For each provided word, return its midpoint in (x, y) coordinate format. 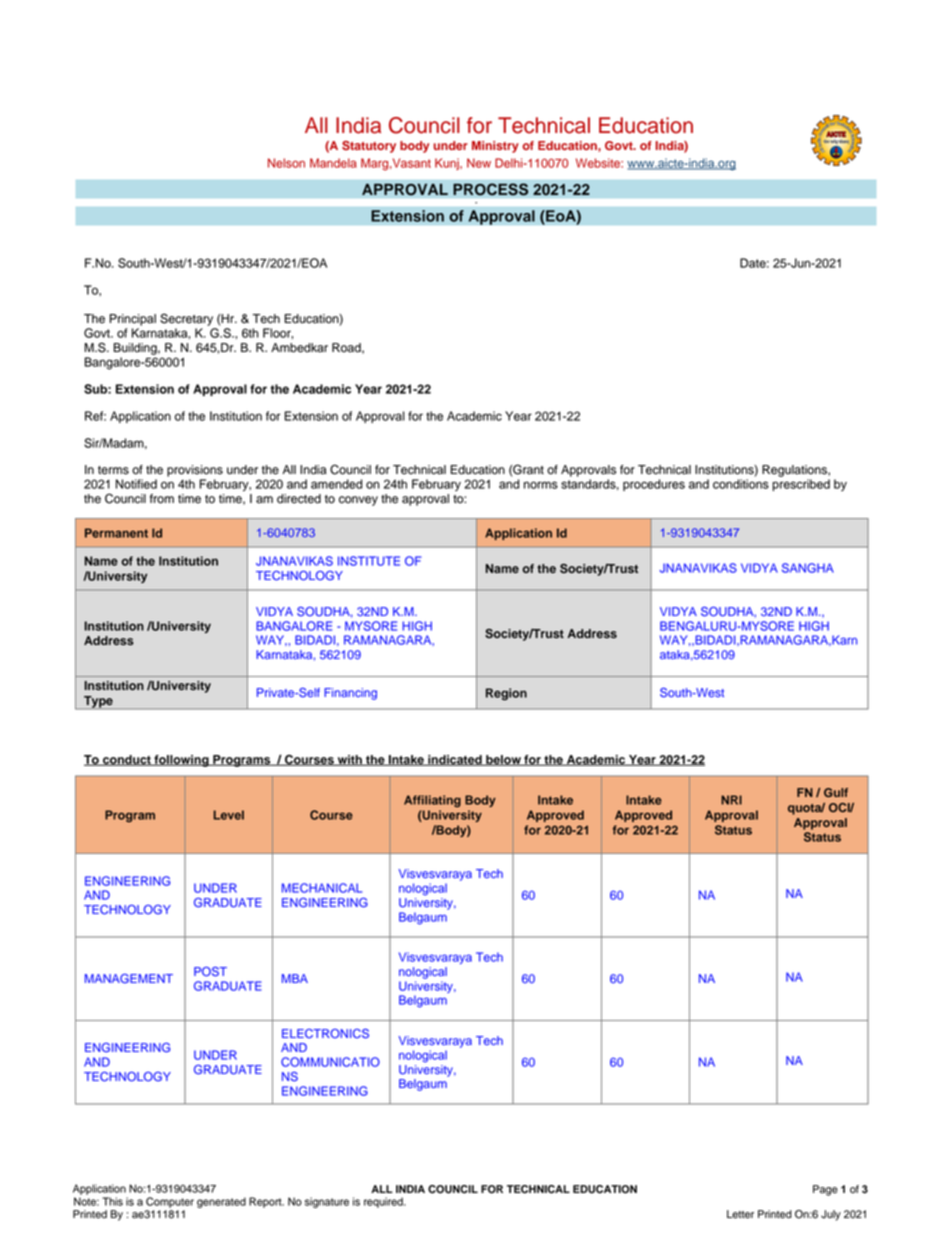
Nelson (286, 163)
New (479, 163)
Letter (740, 1214)
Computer (170, 1202)
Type (98, 703)
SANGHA (808, 568)
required (384, 1202)
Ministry (495, 147)
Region (506, 694)
